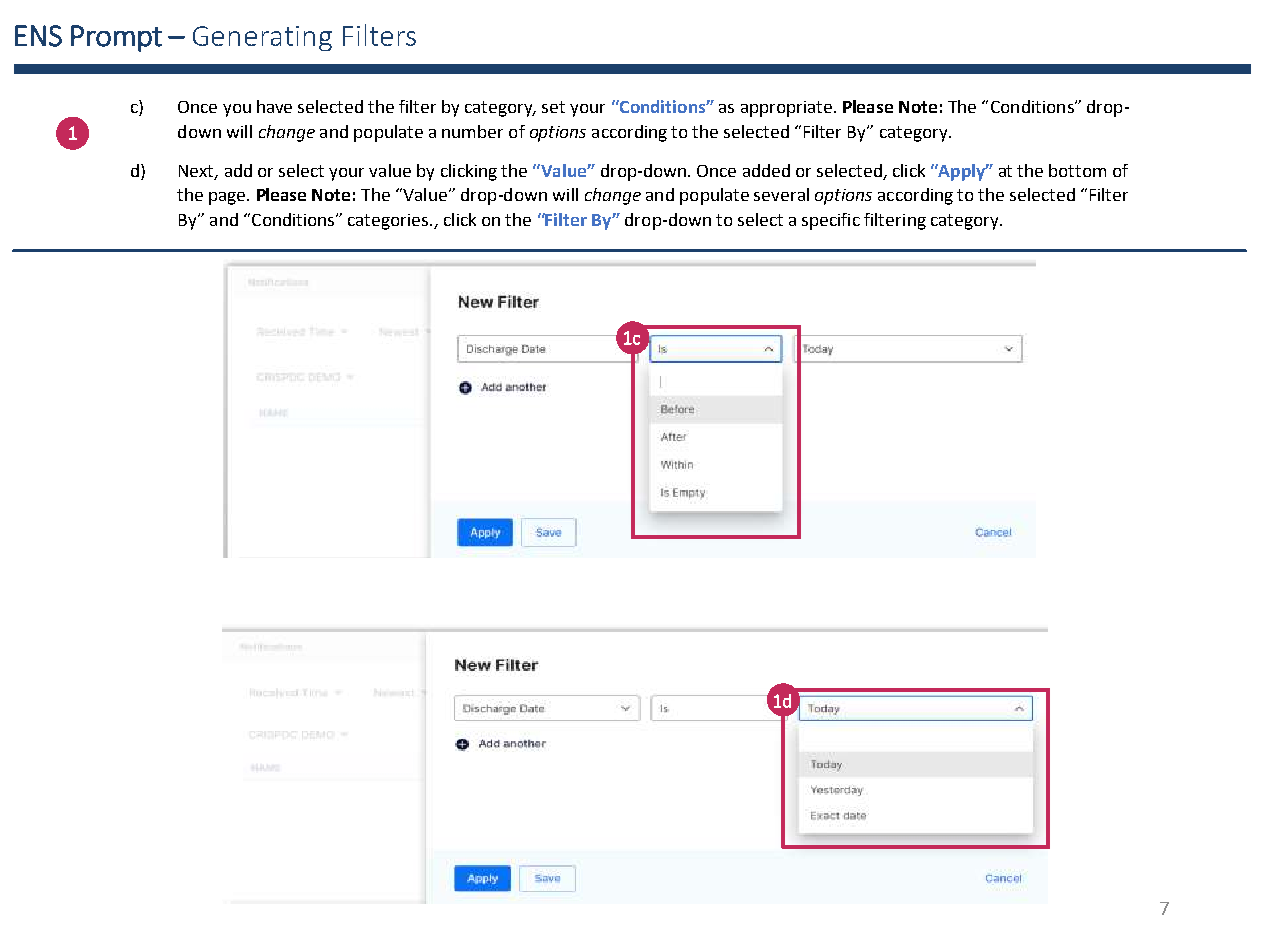  Describe the element at coordinates (389, 222) in the screenshot. I see `categories` at that location.
